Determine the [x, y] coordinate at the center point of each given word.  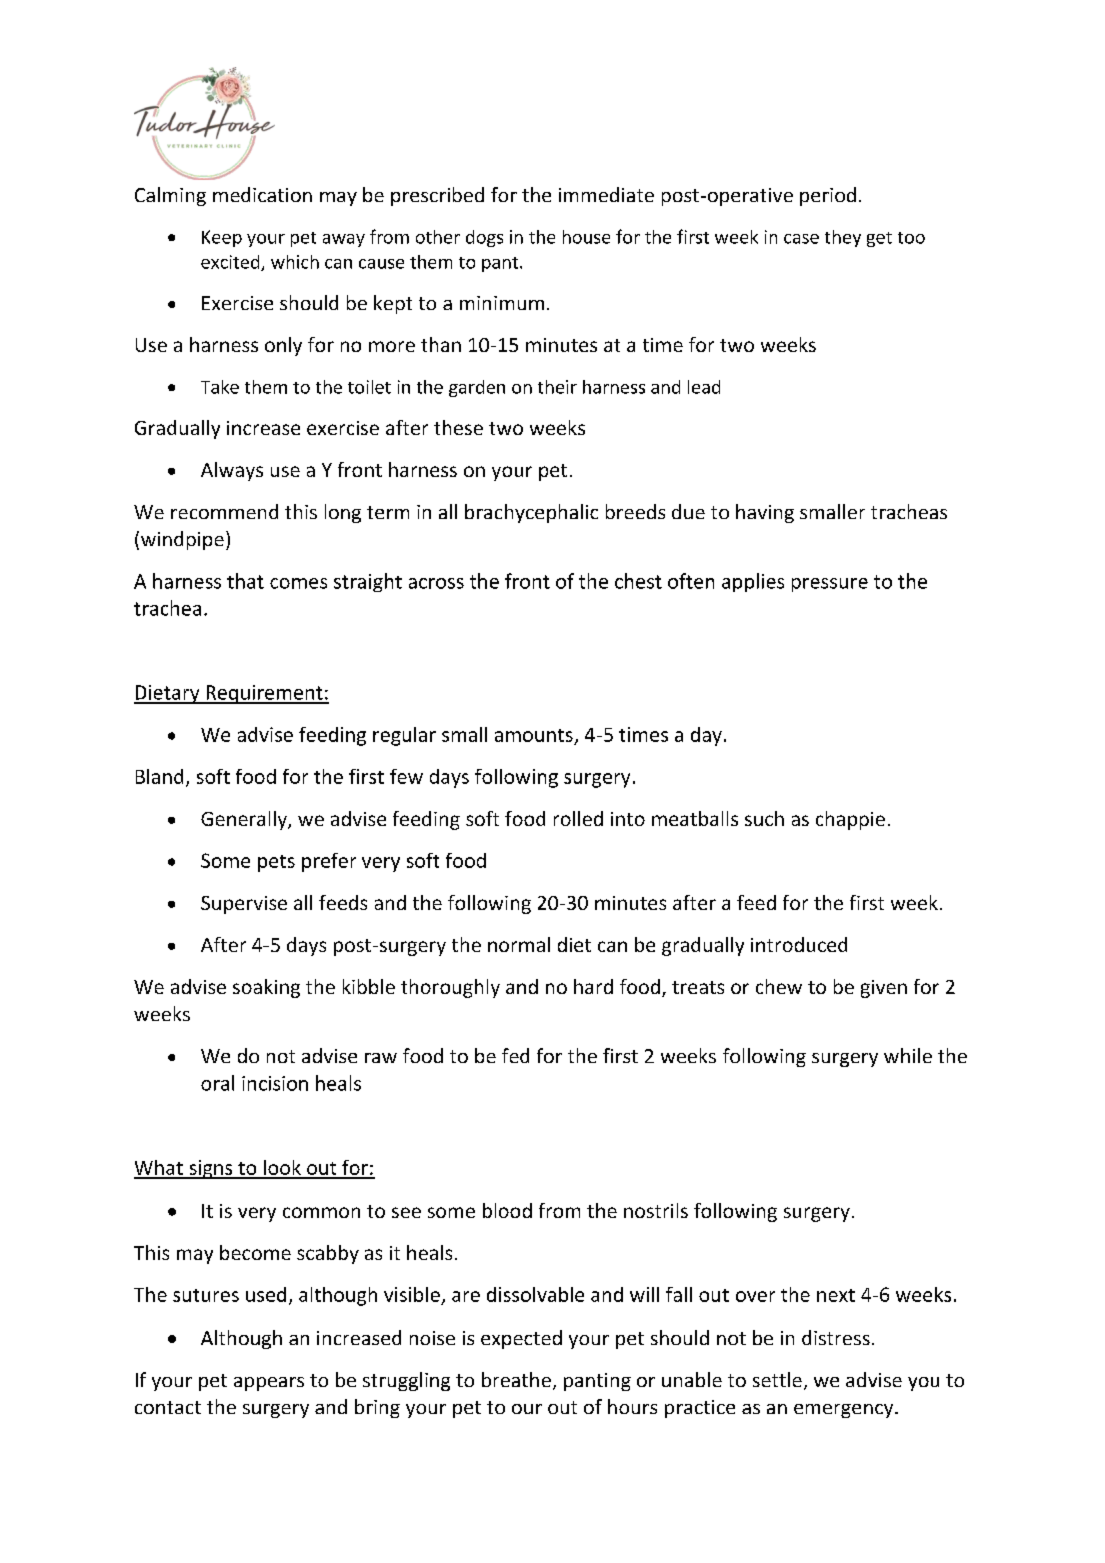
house [586, 237]
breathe [516, 1379]
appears [269, 1384]
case [801, 239]
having [765, 513]
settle [777, 1379]
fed [515, 1055]
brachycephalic [531, 513]
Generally [245, 820]
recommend [224, 511]
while [908, 1055]
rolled [578, 818]
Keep [222, 238]
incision [275, 1083]
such [764, 818]
